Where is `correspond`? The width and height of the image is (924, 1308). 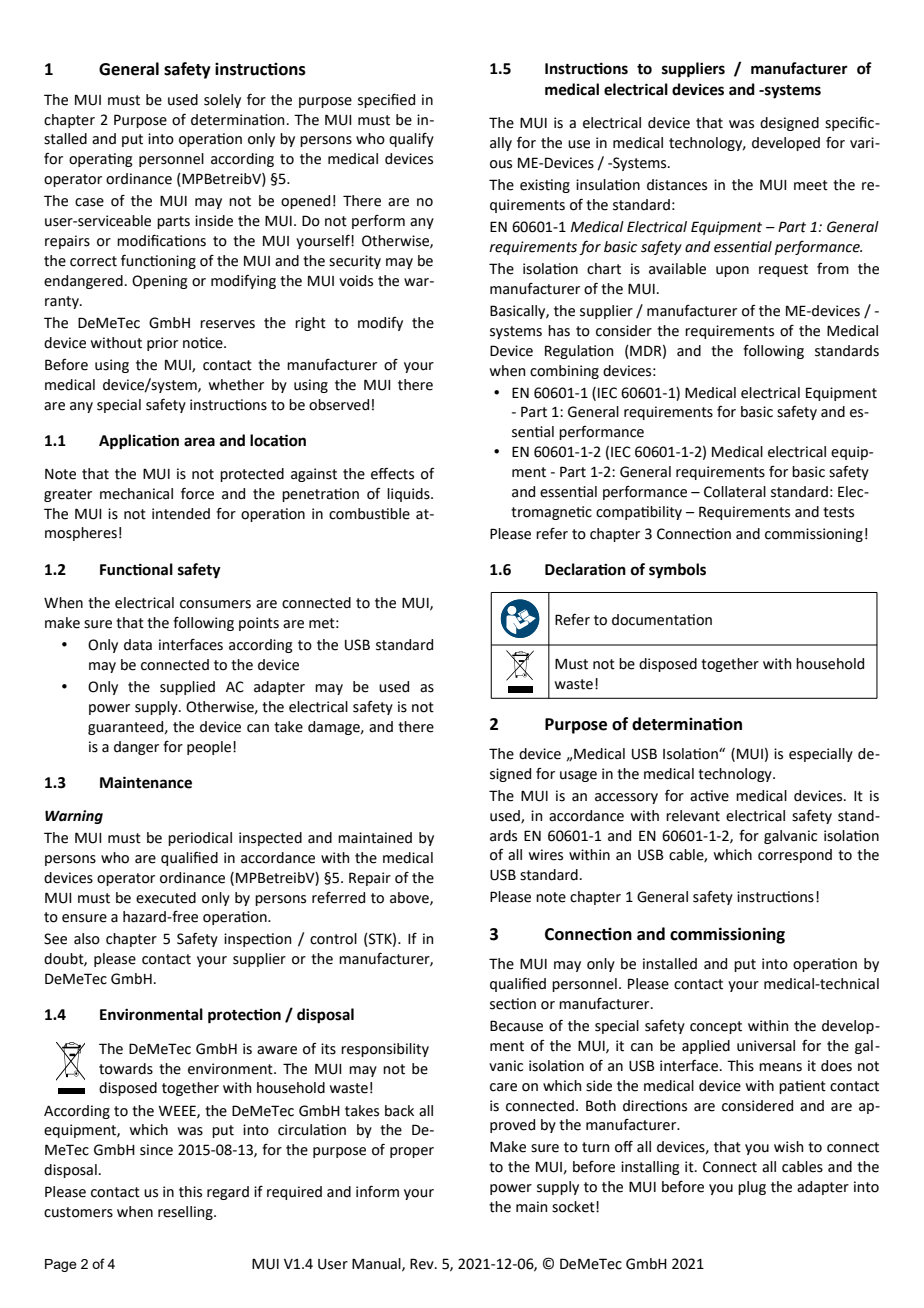 correspond is located at coordinates (795, 856).
